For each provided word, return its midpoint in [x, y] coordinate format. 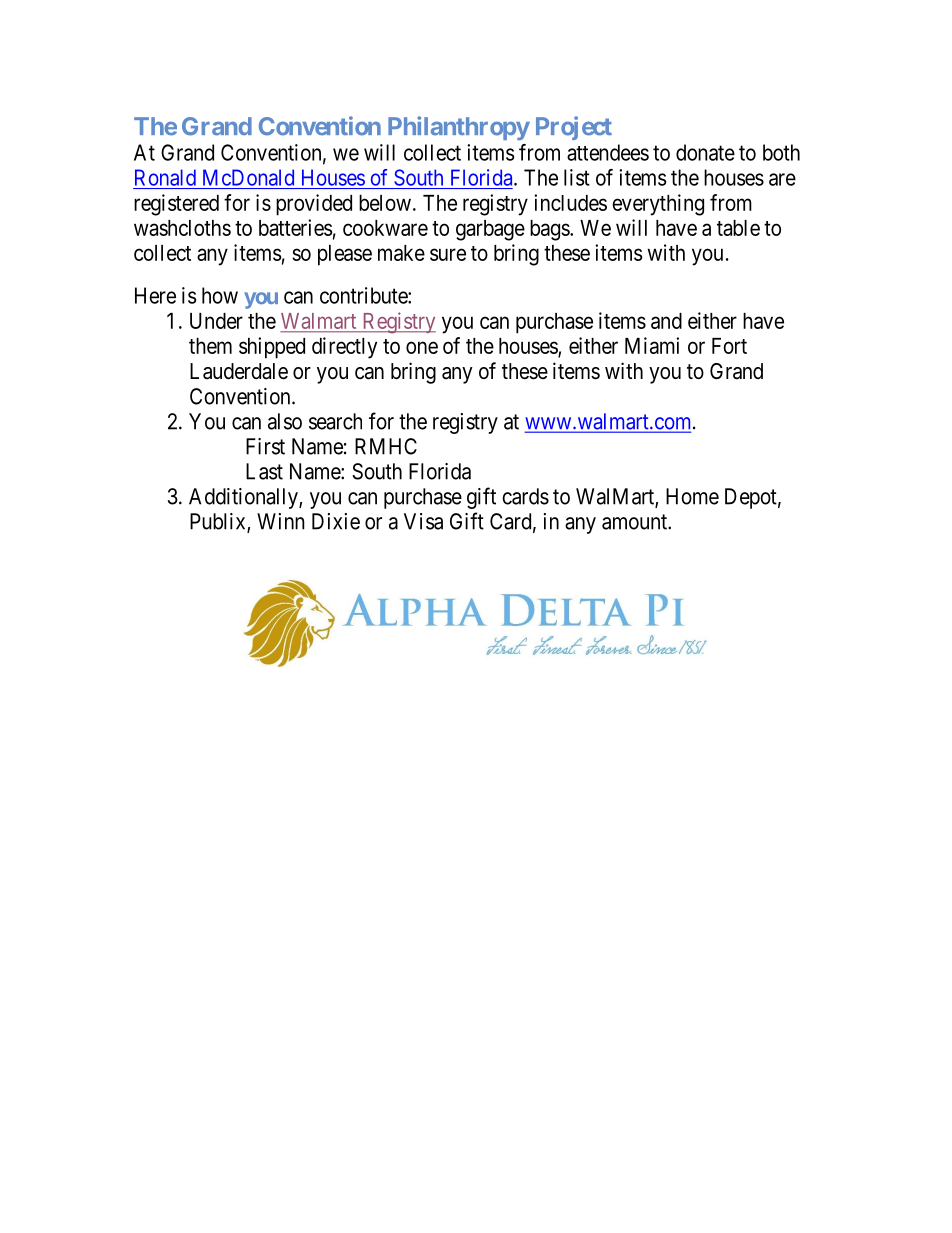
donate [705, 152]
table [738, 228]
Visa [423, 521]
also [285, 421]
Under [216, 321]
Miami [652, 345]
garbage [490, 230]
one [422, 347]
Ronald [165, 177]
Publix [219, 522]
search [335, 421]
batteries [296, 227]
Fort [729, 346]
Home [692, 496]
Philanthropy [459, 128]
